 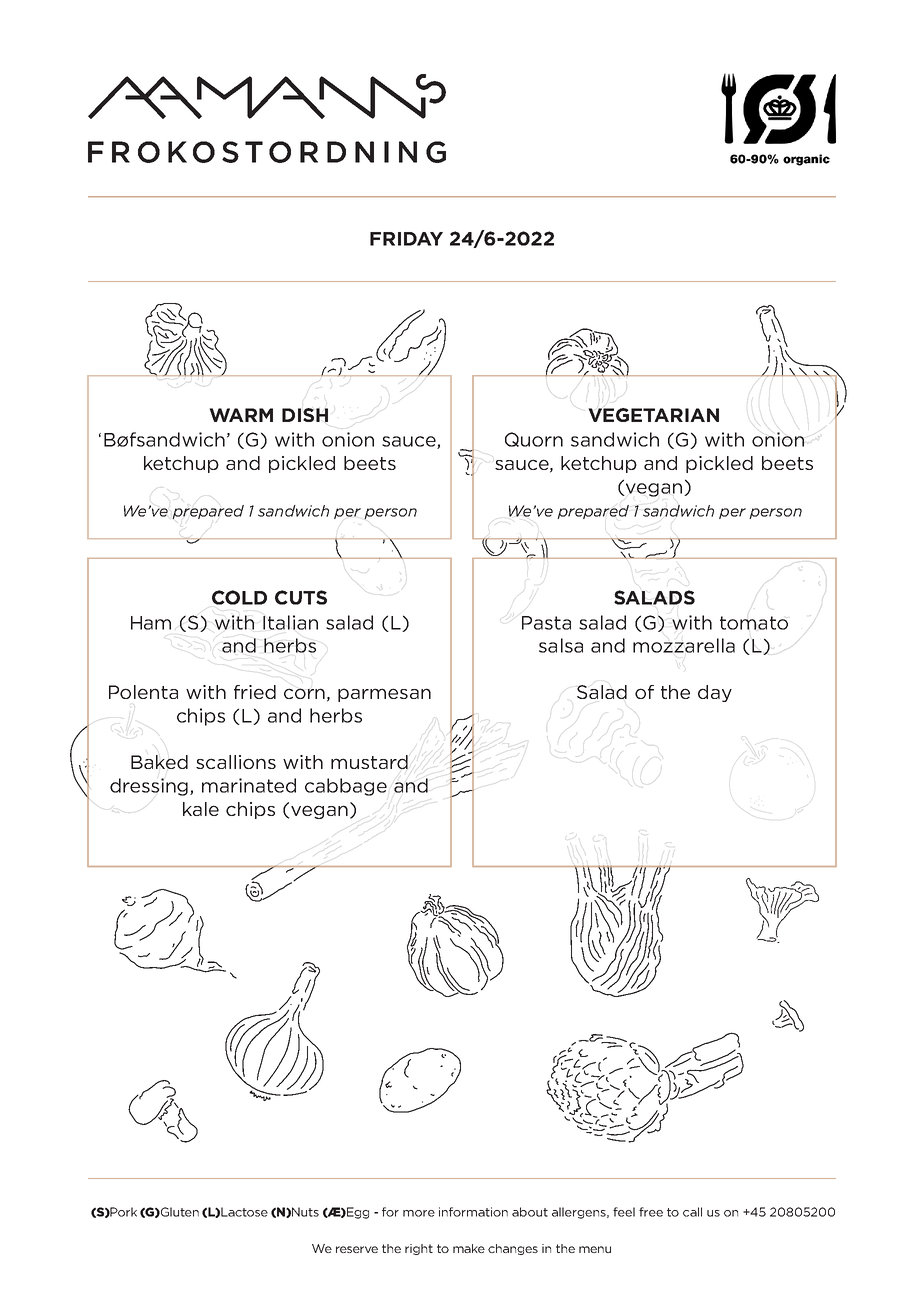 I want to click on VEGETARIAN, so click(x=653, y=415).
